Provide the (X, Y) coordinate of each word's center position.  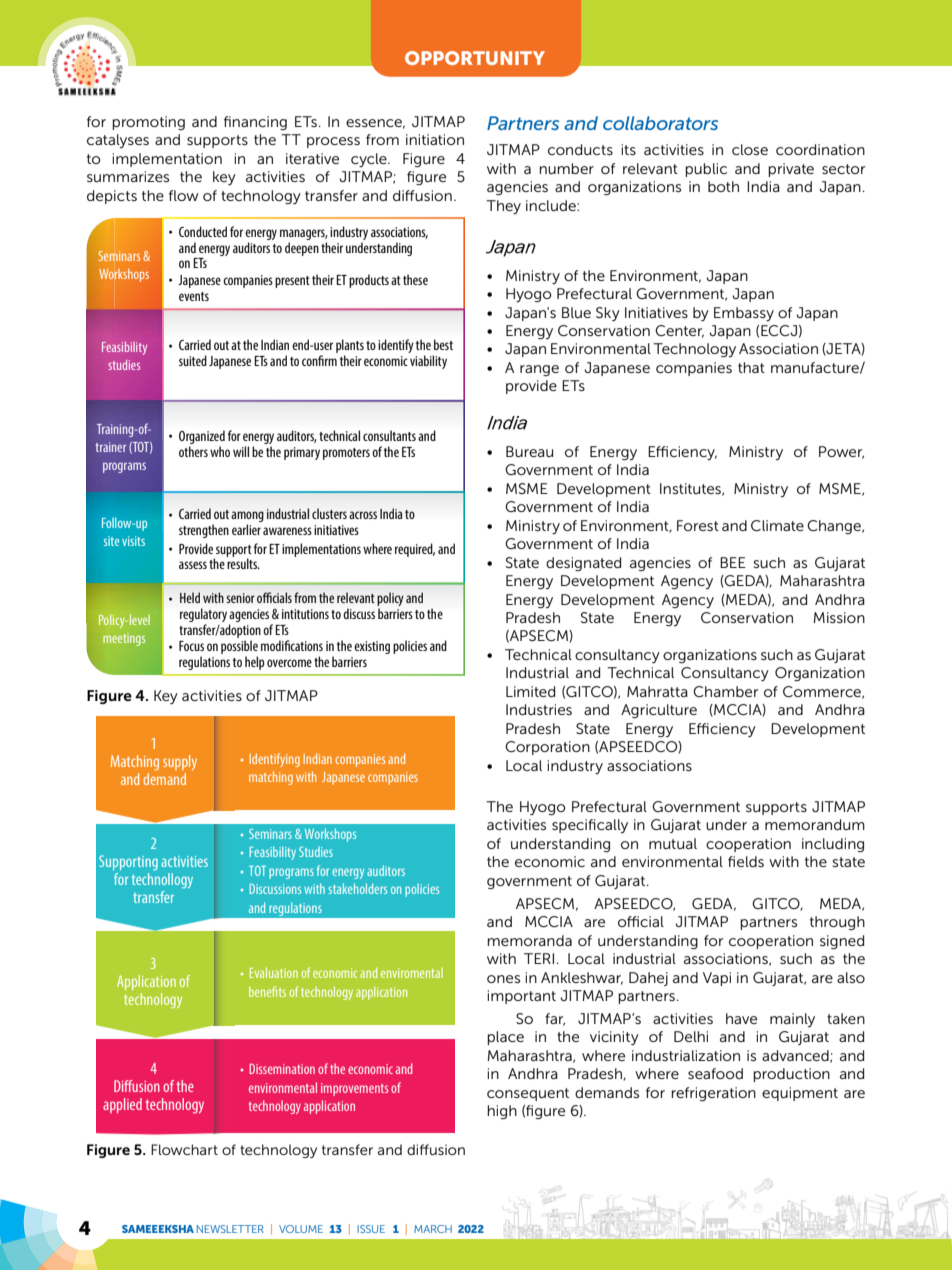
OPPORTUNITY (475, 58)
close (750, 149)
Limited (530, 691)
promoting (148, 123)
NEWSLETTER (230, 1229)
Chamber (725, 691)
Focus (191, 646)
